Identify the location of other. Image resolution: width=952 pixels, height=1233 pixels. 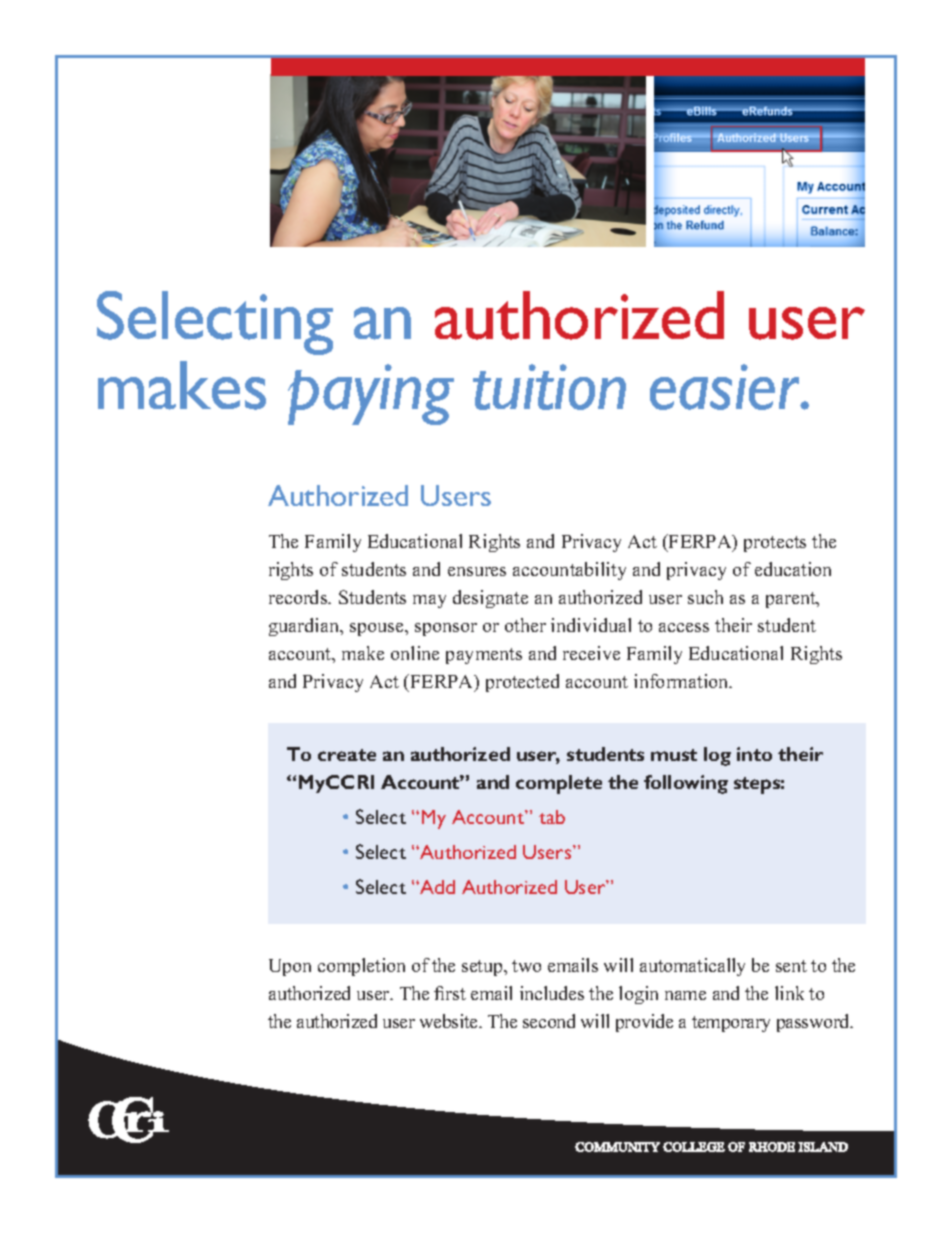
(525, 625).
